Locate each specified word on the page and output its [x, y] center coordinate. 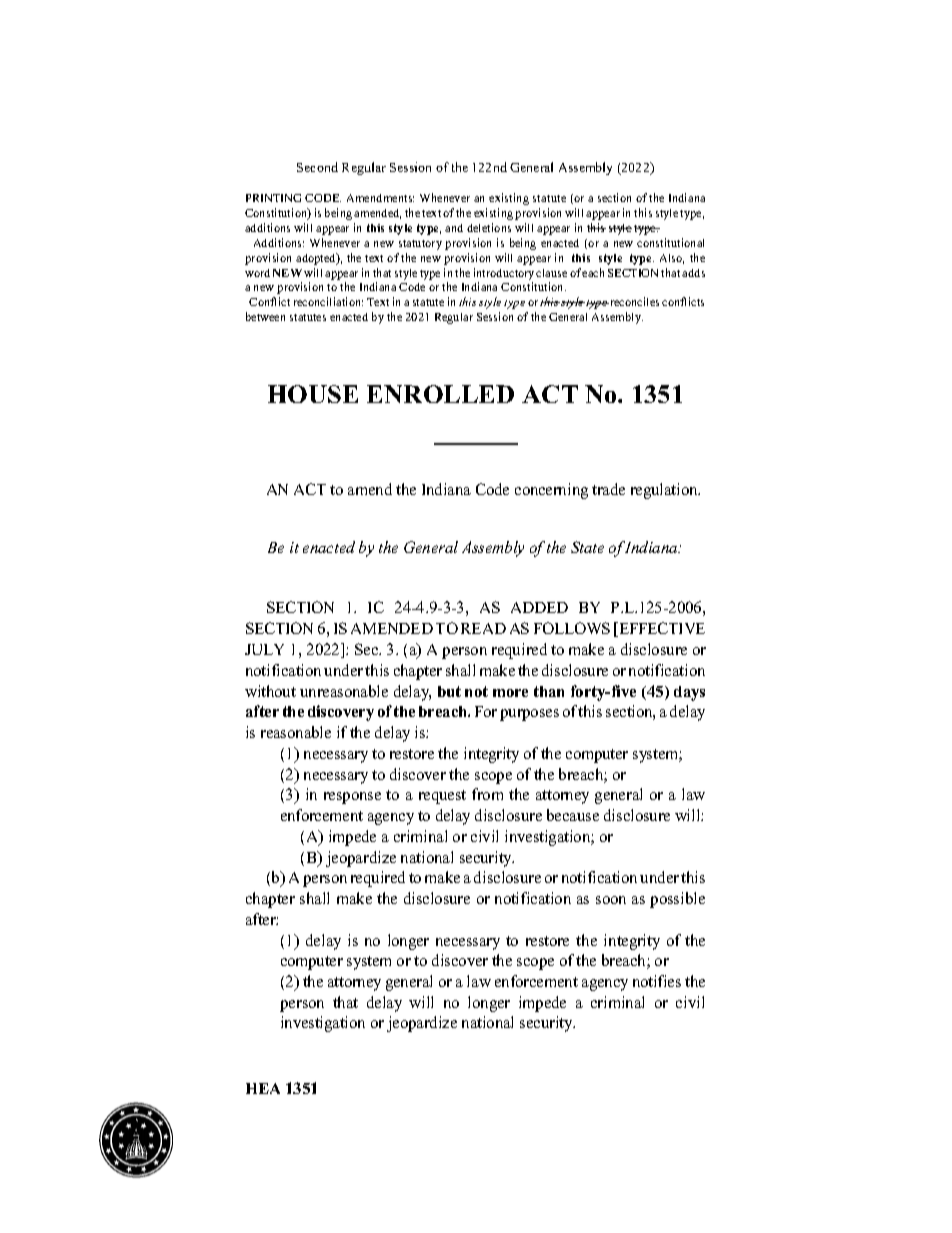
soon [611, 900]
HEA [263, 1088]
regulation [665, 491]
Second [317, 167]
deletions [489, 227]
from [487, 794]
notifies [657, 981]
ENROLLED [440, 394]
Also [672, 259]
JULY [264, 649]
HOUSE [313, 394]
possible [677, 900]
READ [483, 628]
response [352, 798]
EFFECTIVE [661, 629]
